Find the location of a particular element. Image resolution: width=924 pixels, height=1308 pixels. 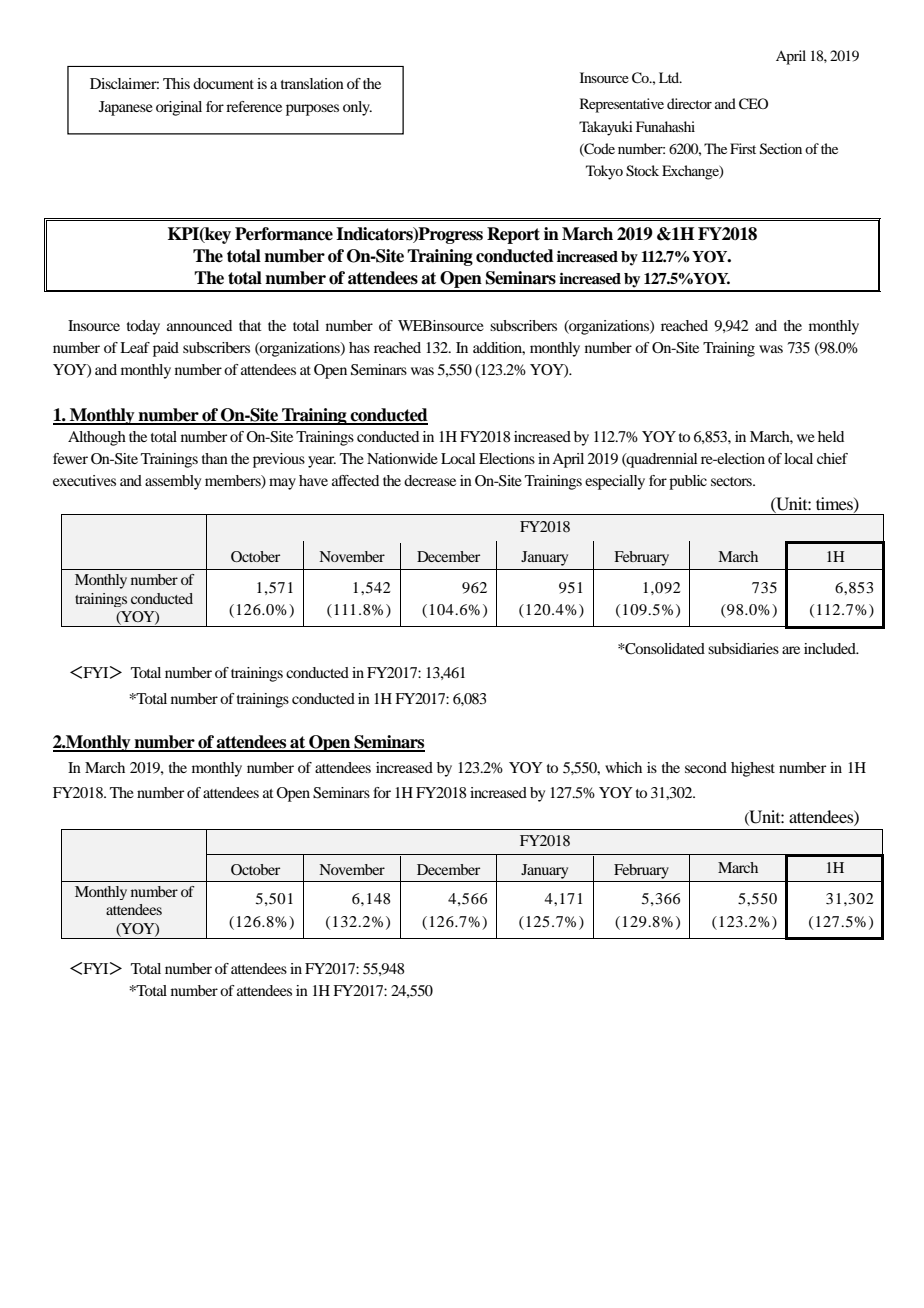

today is located at coordinates (143, 327).
